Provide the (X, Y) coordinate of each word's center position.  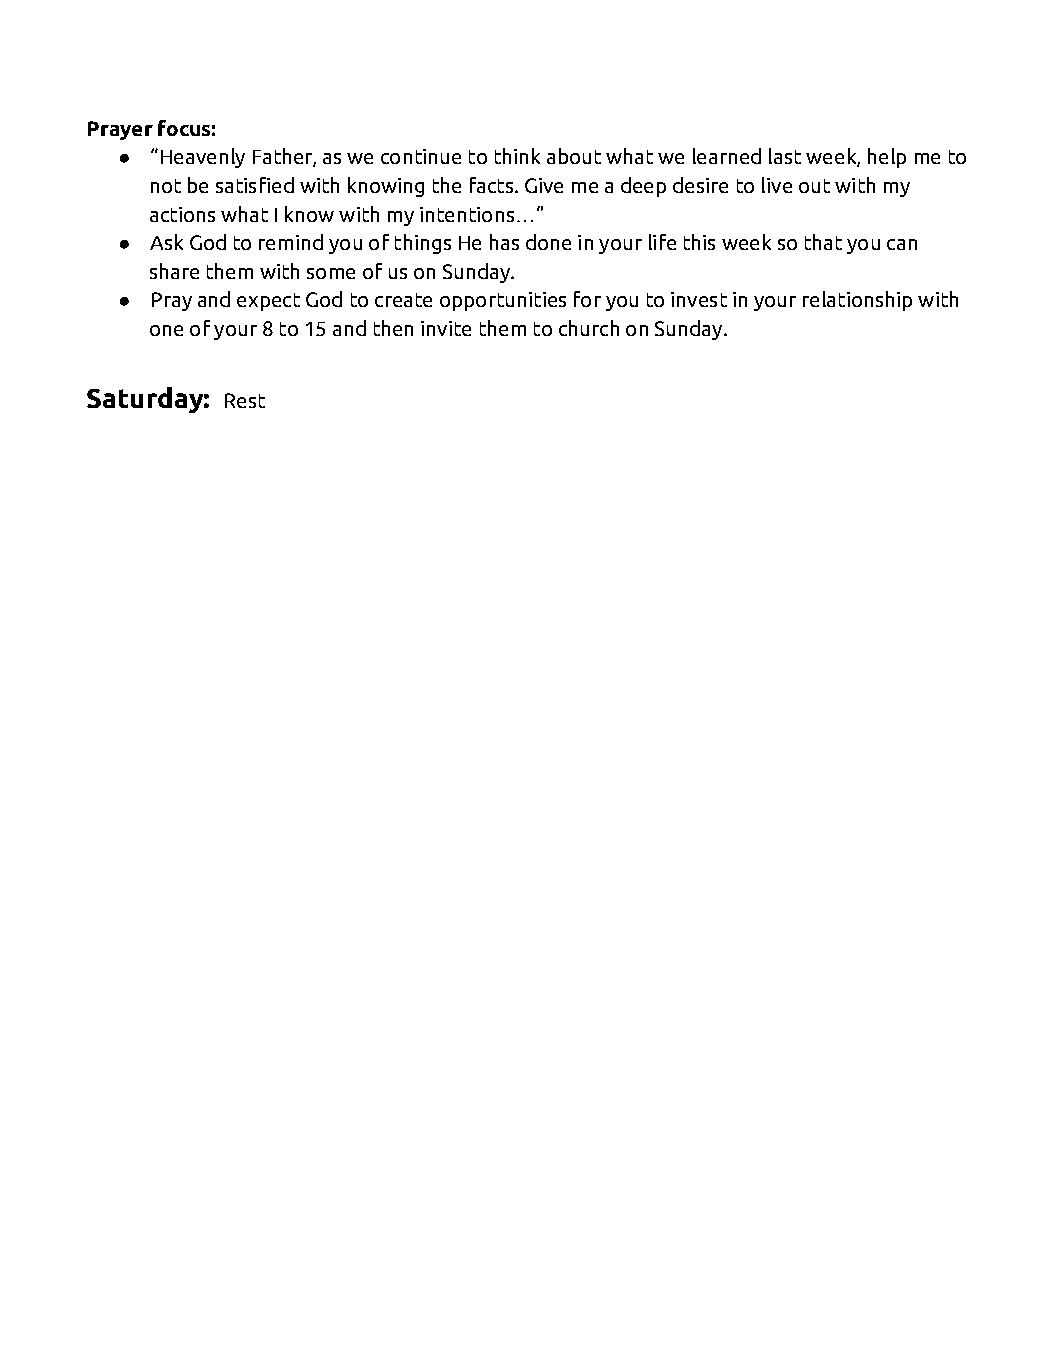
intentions (467, 214)
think (517, 156)
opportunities (503, 301)
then (393, 328)
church (589, 328)
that (823, 242)
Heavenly (203, 158)
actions (182, 214)
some (331, 273)
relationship (857, 301)
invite (446, 328)
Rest (245, 400)
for (587, 299)
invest (699, 299)
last (785, 156)
